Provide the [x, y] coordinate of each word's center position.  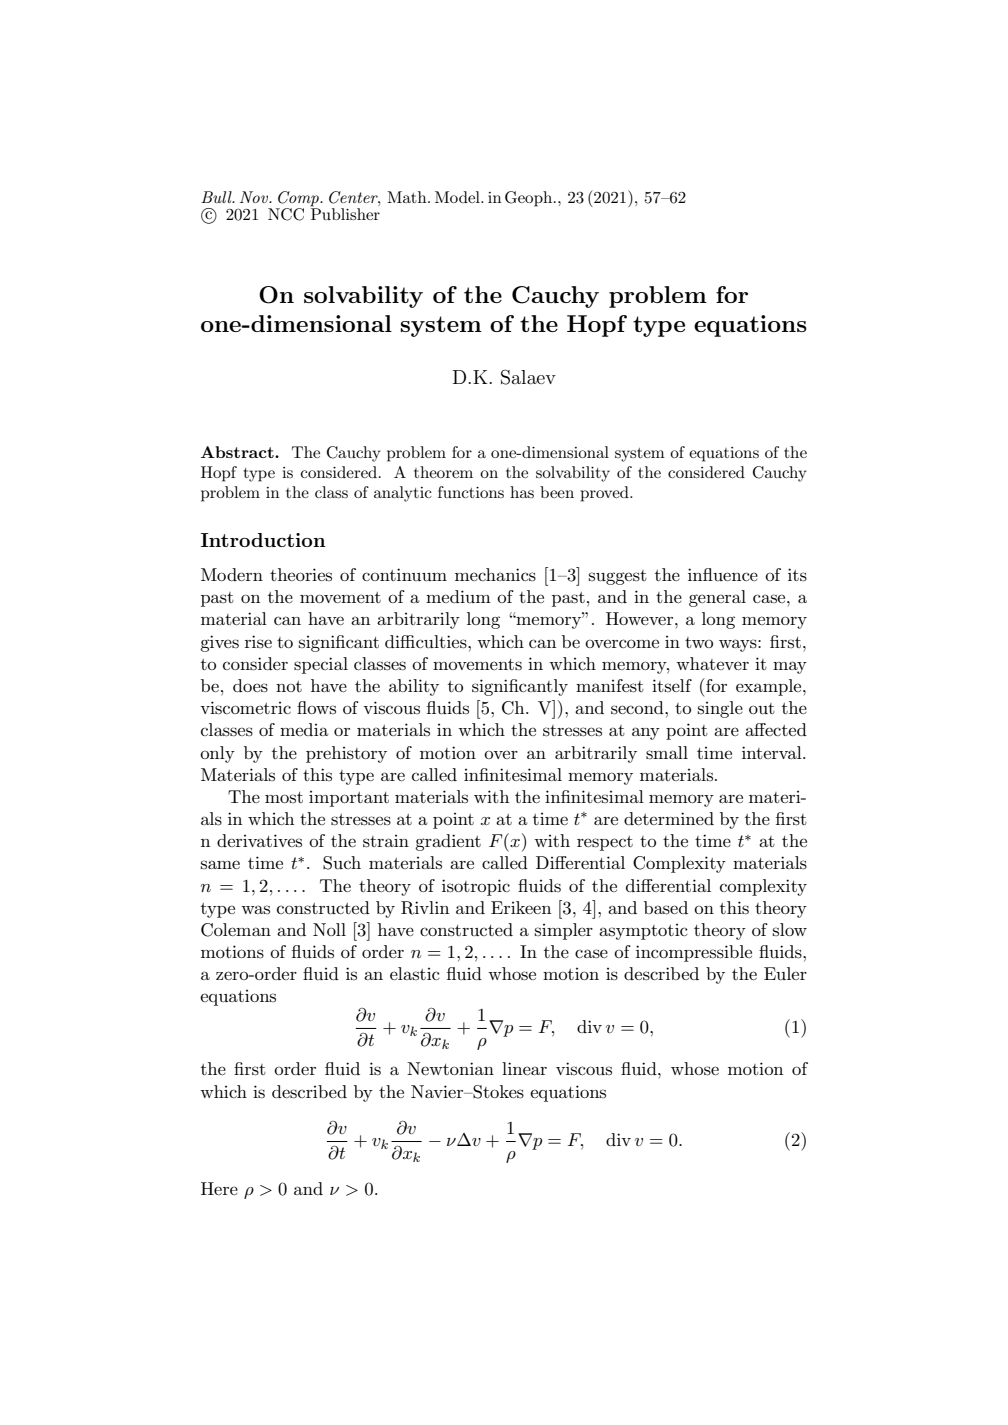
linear [524, 1068]
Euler [785, 973]
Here [219, 1188]
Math [408, 197]
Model [458, 197]
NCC [286, 214]
